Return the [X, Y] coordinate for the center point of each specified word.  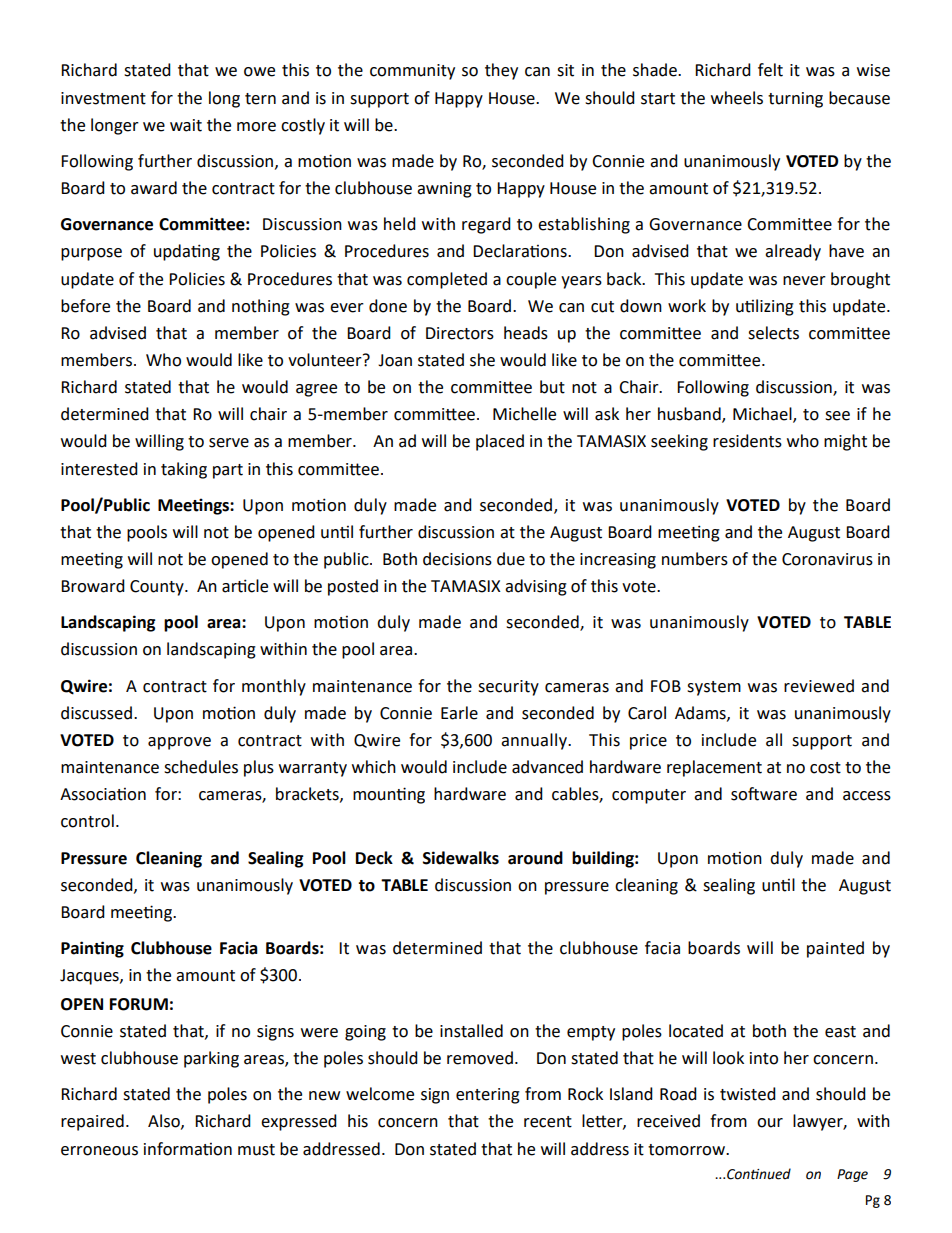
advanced [547, 767]
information [188, 1149]
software [764, 794]
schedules [201, 767]
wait [186, 125]
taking [184, 470]
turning [795, 100]
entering [488, 1096]
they [501, 71]
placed [500, 442]
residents [747, 441]
